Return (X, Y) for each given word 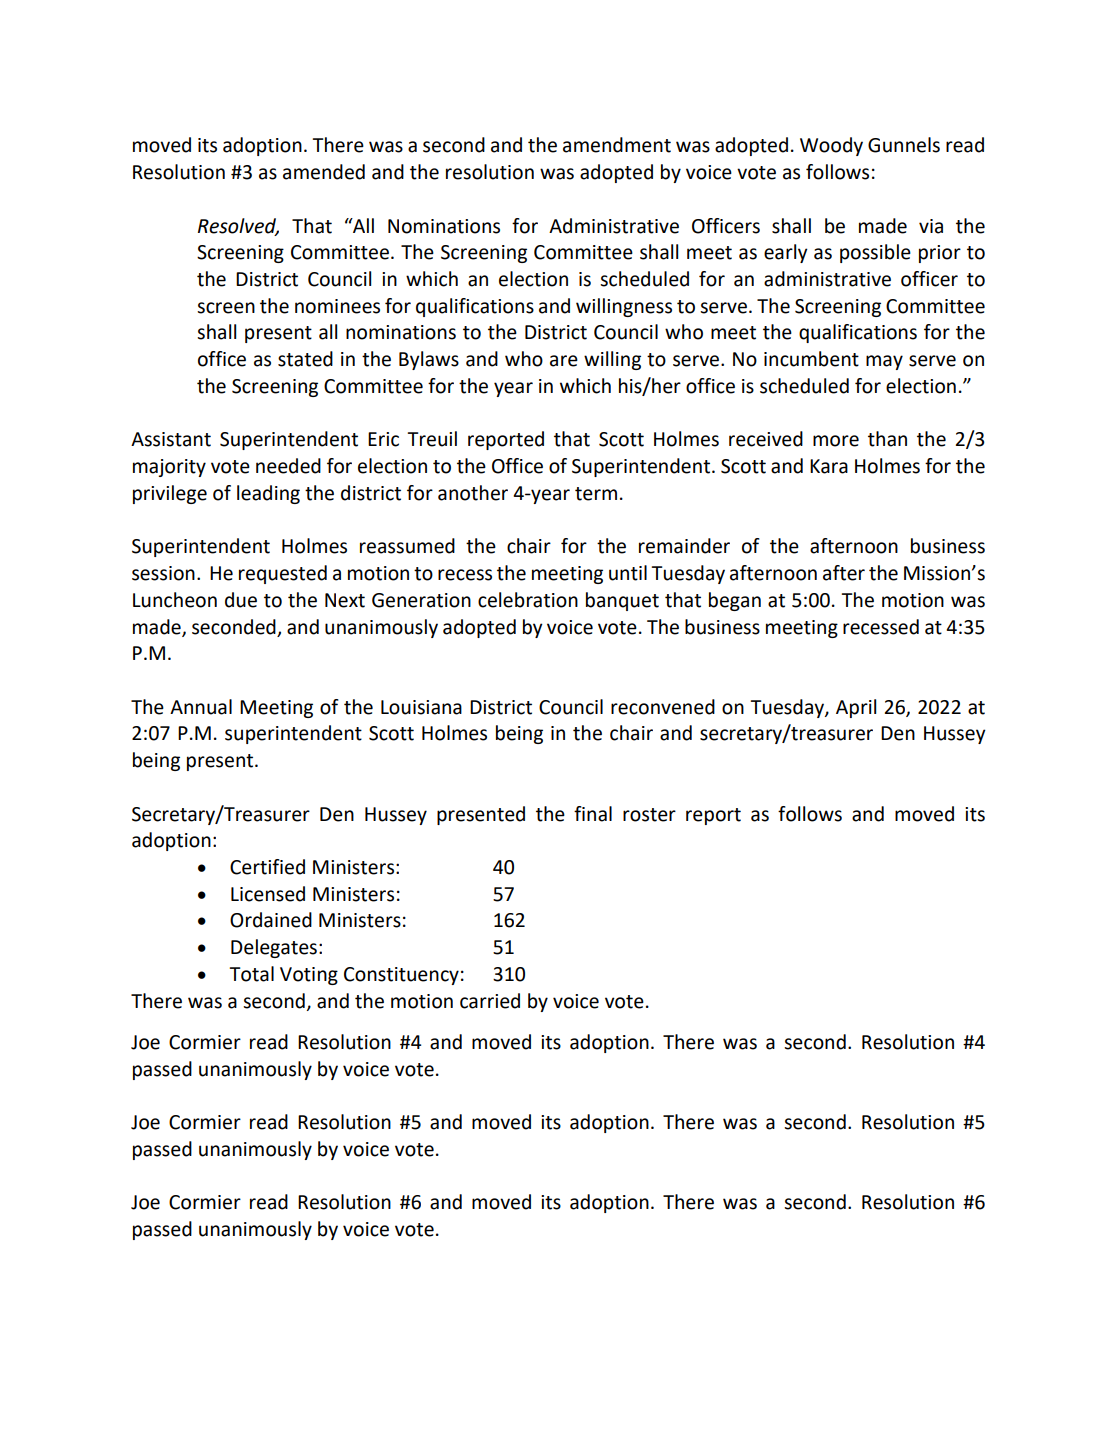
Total (251, 974)
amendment (617, 145)
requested (283, 574)
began (735, 601)
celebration (528, 600)
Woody (831, 146)
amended (324, 172)
